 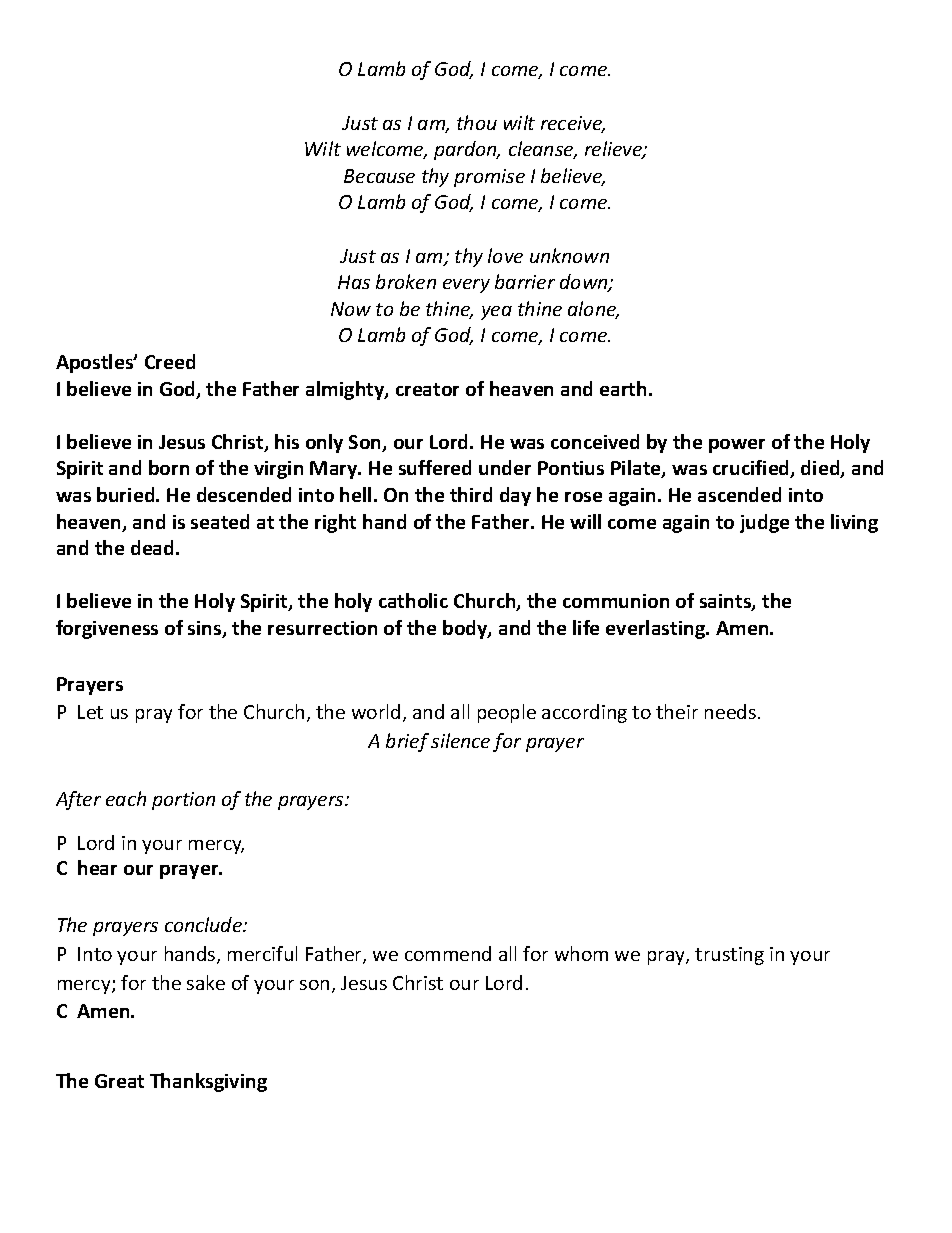 What do you see at coordinates (730, 711) in the screenshot?
I see `needs` at bounding box center [730, 711].
